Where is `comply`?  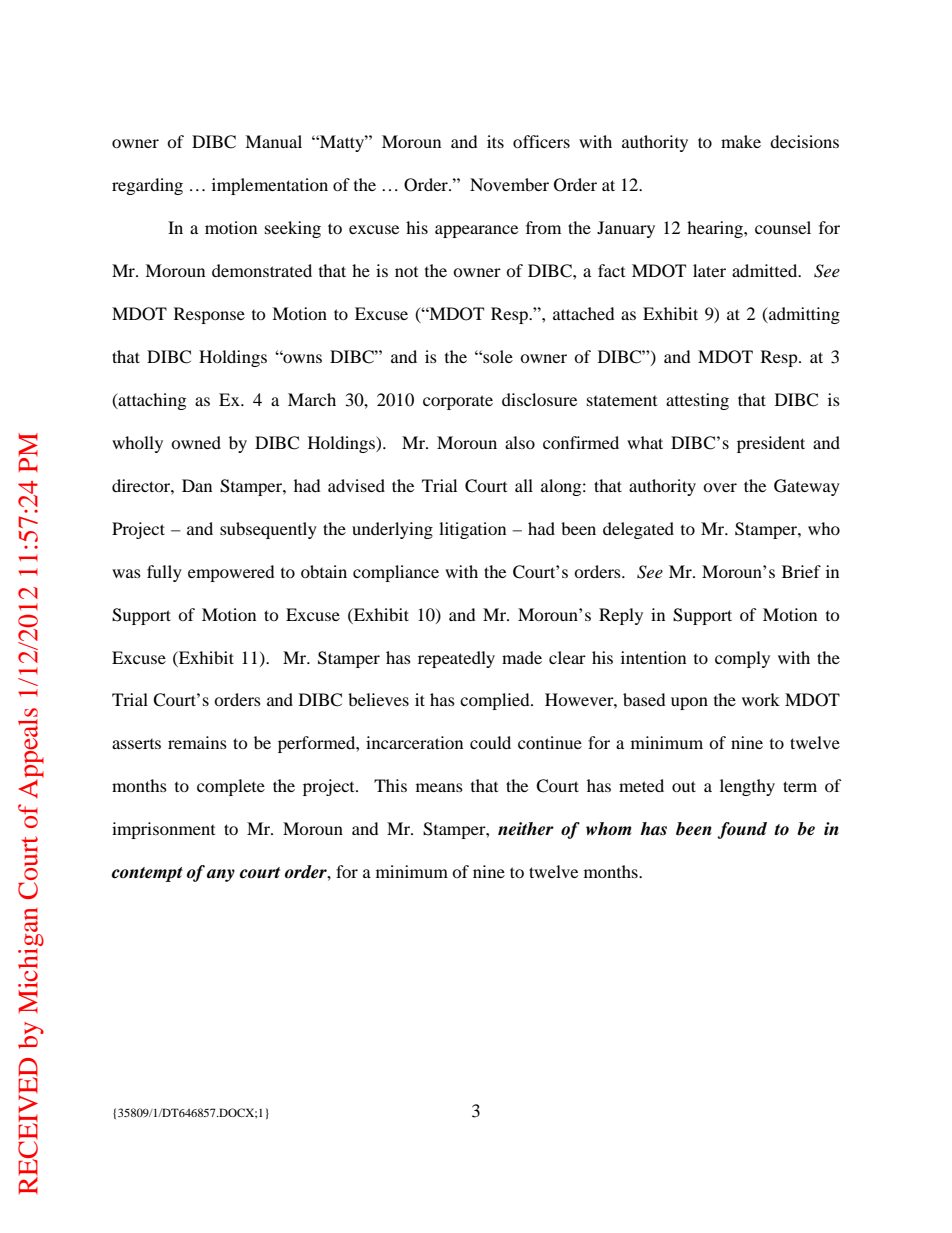 comply is located at coordinates (742, 659).
